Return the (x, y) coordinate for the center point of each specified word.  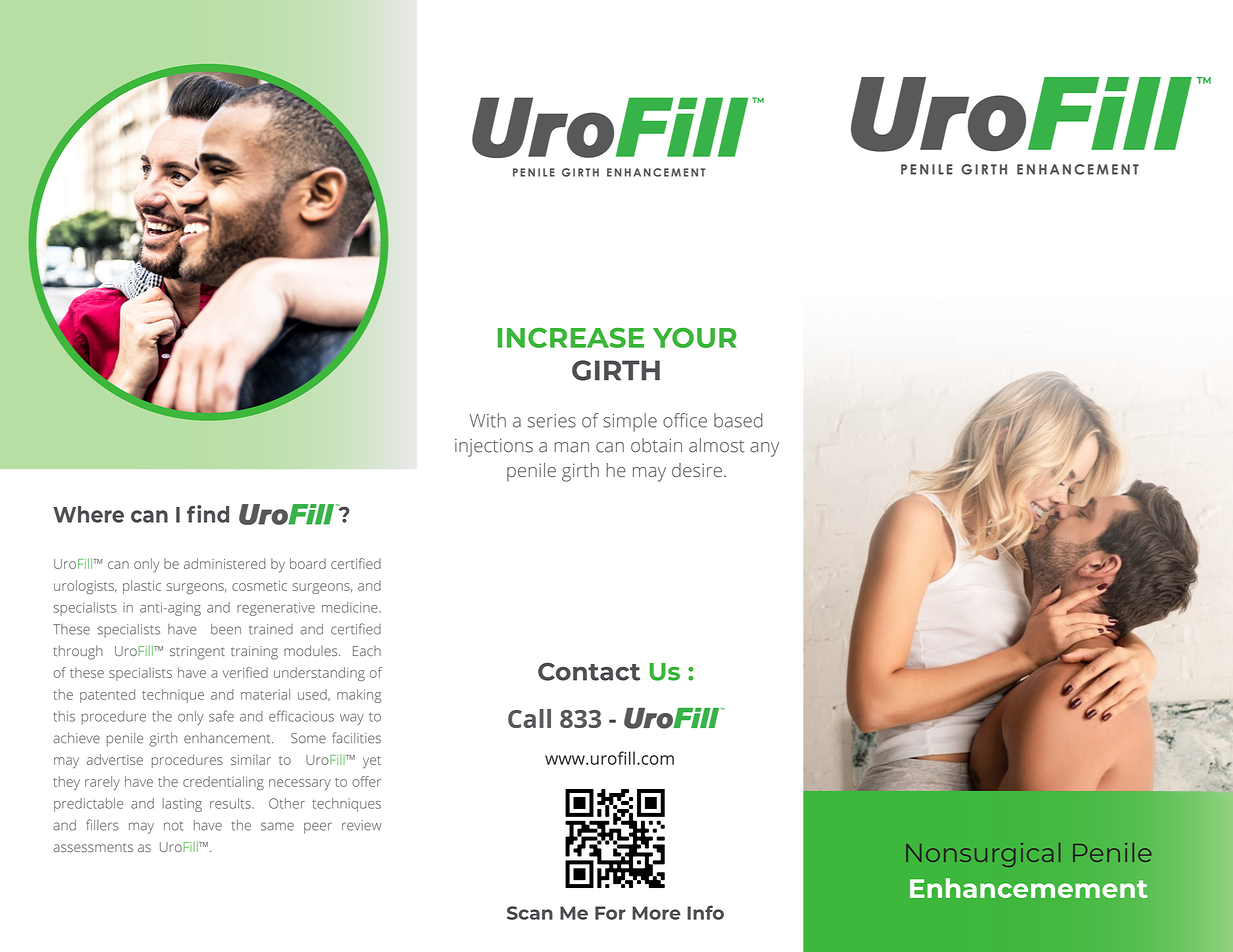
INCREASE (570, 338)
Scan (530, 913)
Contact (589, 671)
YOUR (695, 338)
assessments (93, 847)
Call (529, 718)
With (487, 420)
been (226, 629)
